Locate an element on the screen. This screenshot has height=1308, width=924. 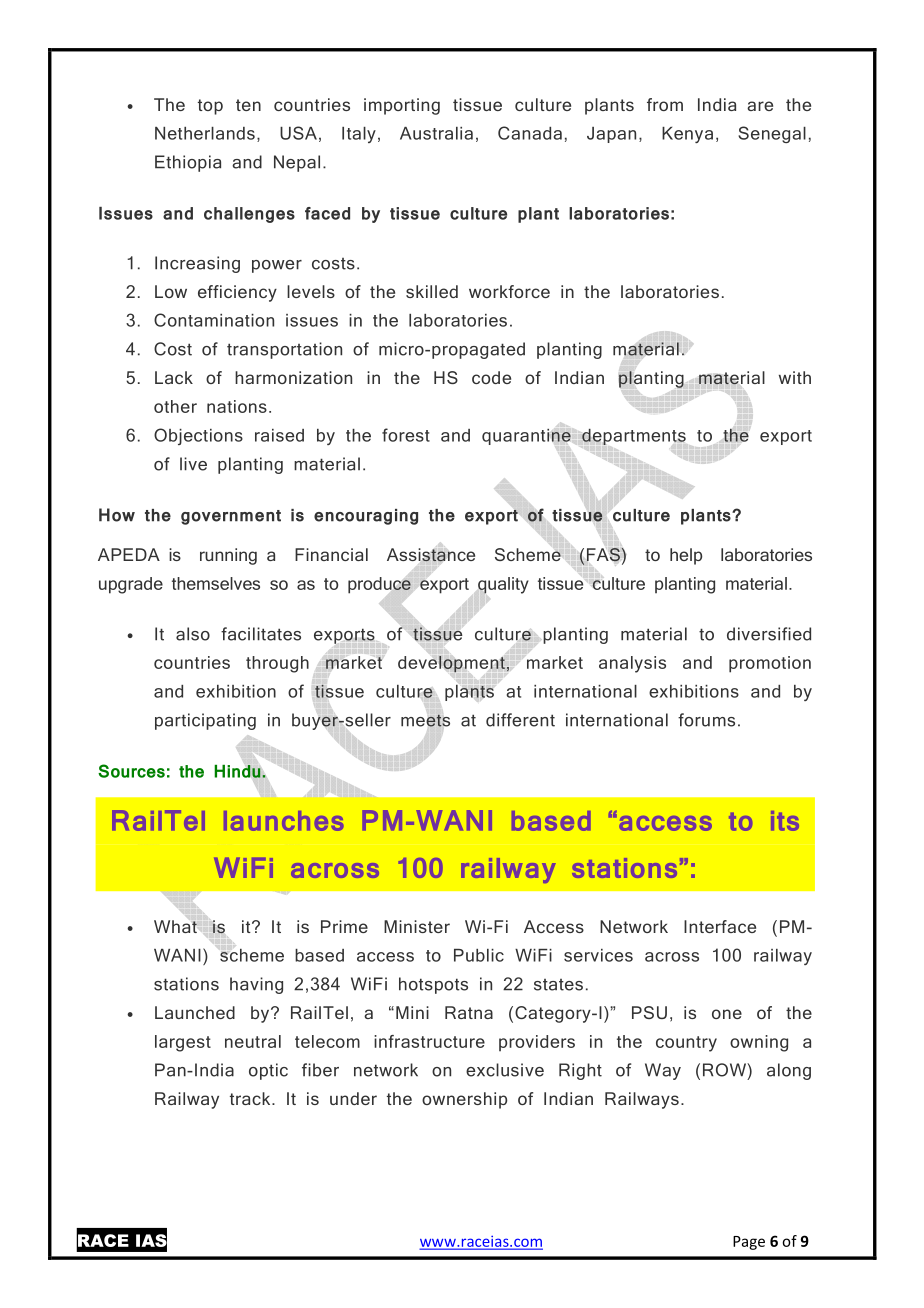
Australia is located at coordinates (436, 133).
